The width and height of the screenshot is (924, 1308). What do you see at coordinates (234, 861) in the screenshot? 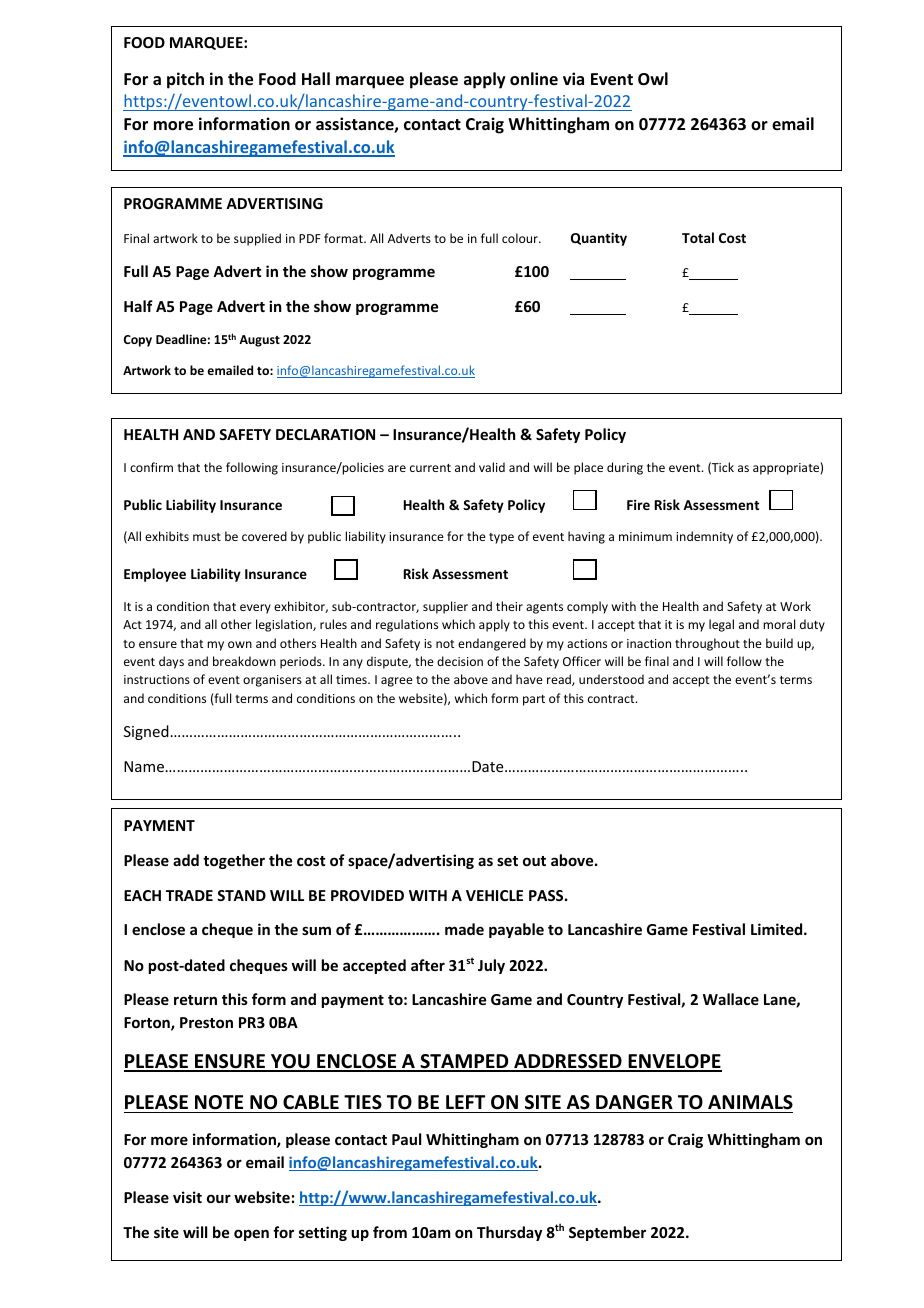
I see `together` at bounding box center [234, 861].
